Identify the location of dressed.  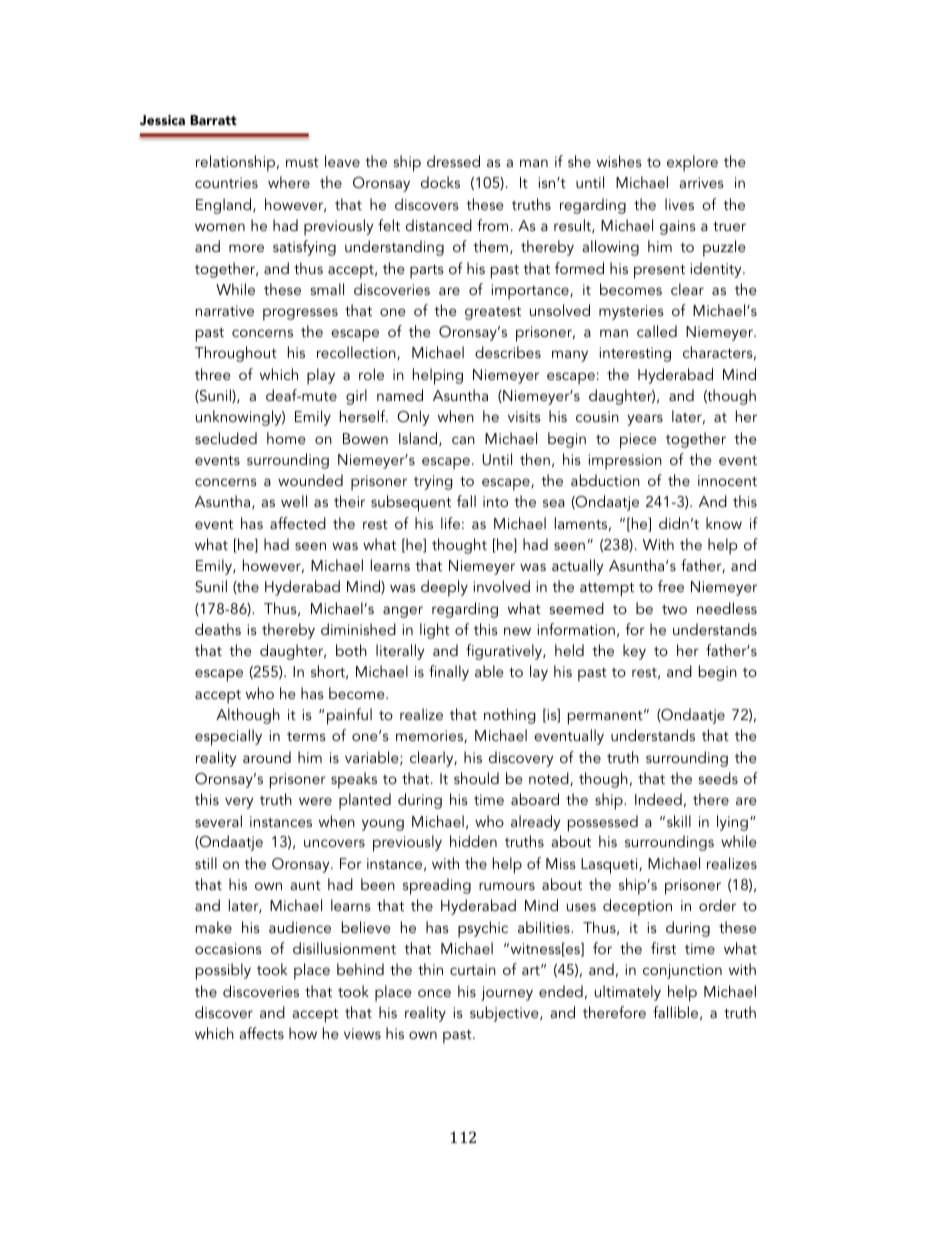
(453, 161).
